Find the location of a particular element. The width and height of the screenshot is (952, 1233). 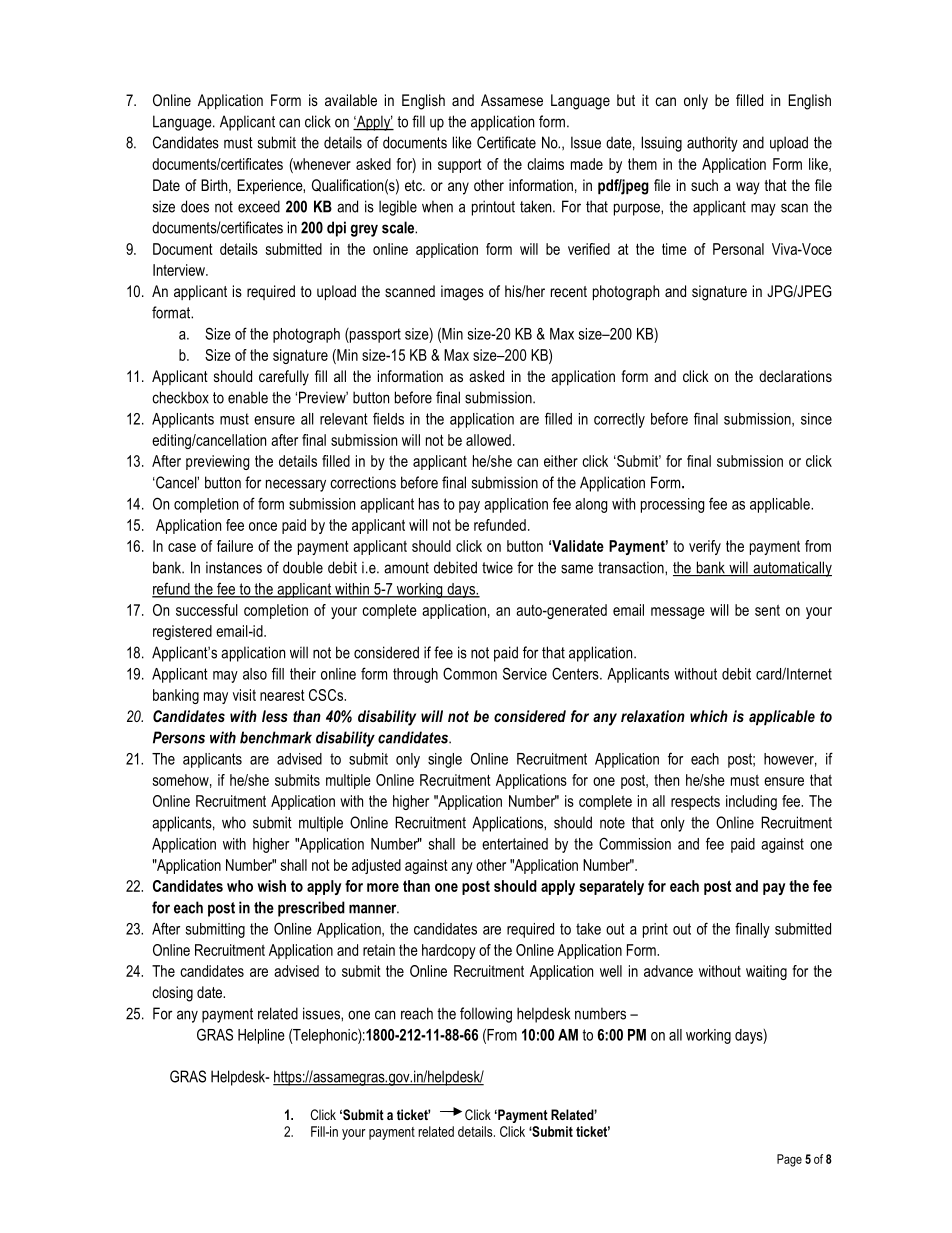

support is located at coordinates (460, 165).
